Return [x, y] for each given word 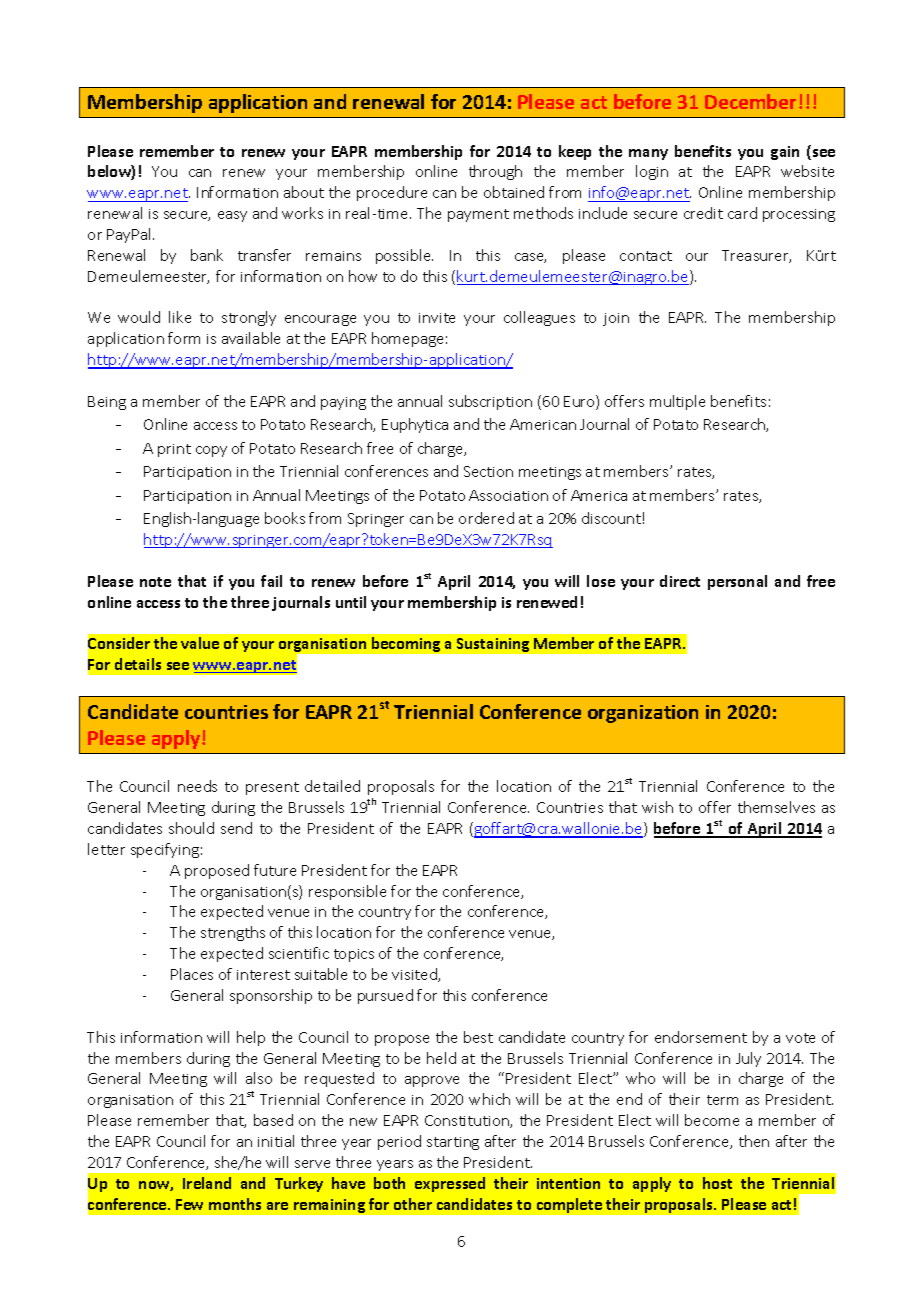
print [174, 450]
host [717, 1183]
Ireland [207, 1183]
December [750, 101]
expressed [450, 1184]
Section [488, 471]
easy [232, 216]
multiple [677, 402]
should [191, 828]
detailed [332, 786]
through [495, 172]
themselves [776, 807]
